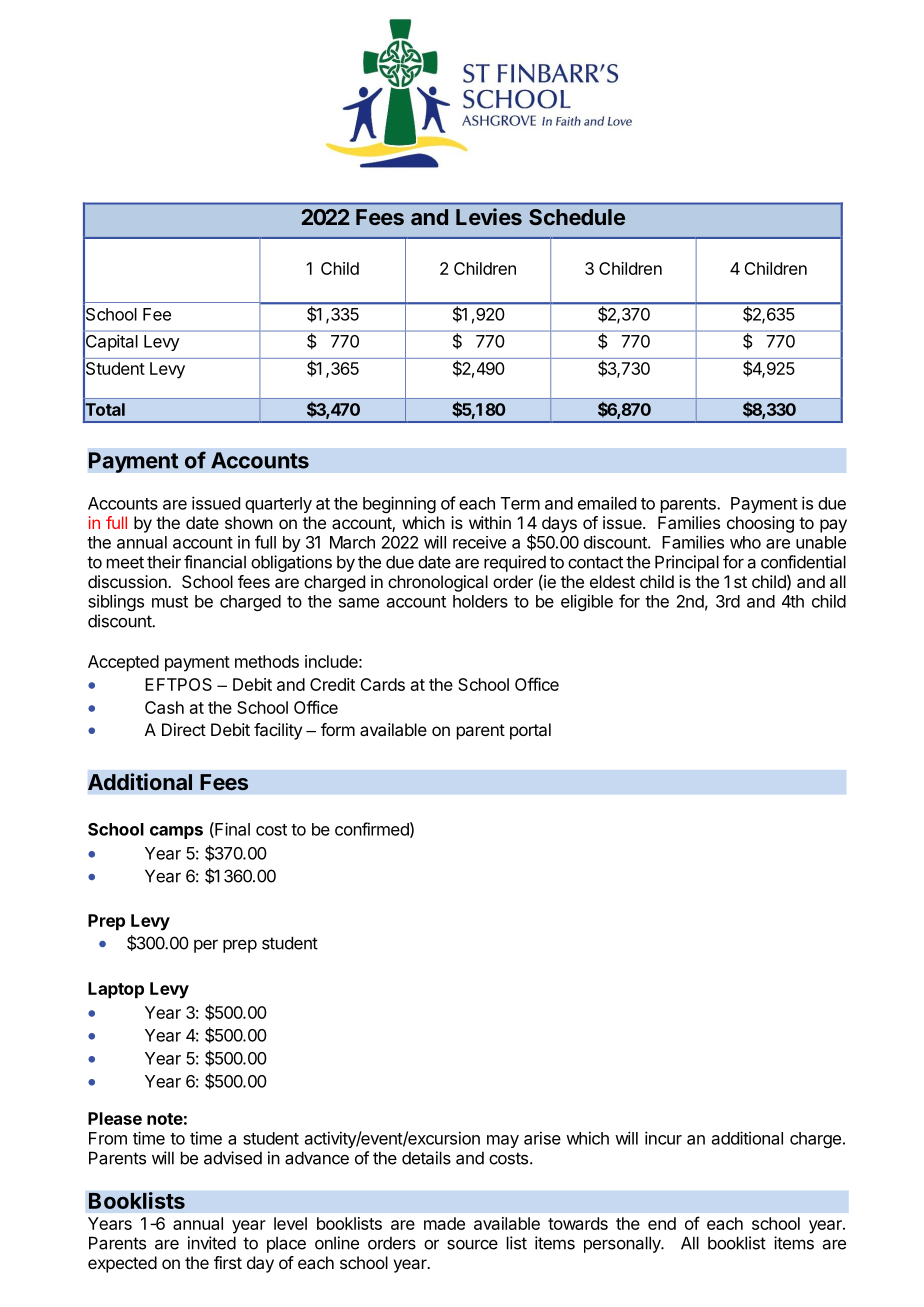  What do you see at coordinates (577, 217) in the screenshot?
I see `Schedule` at bounding box center [577, 217].
